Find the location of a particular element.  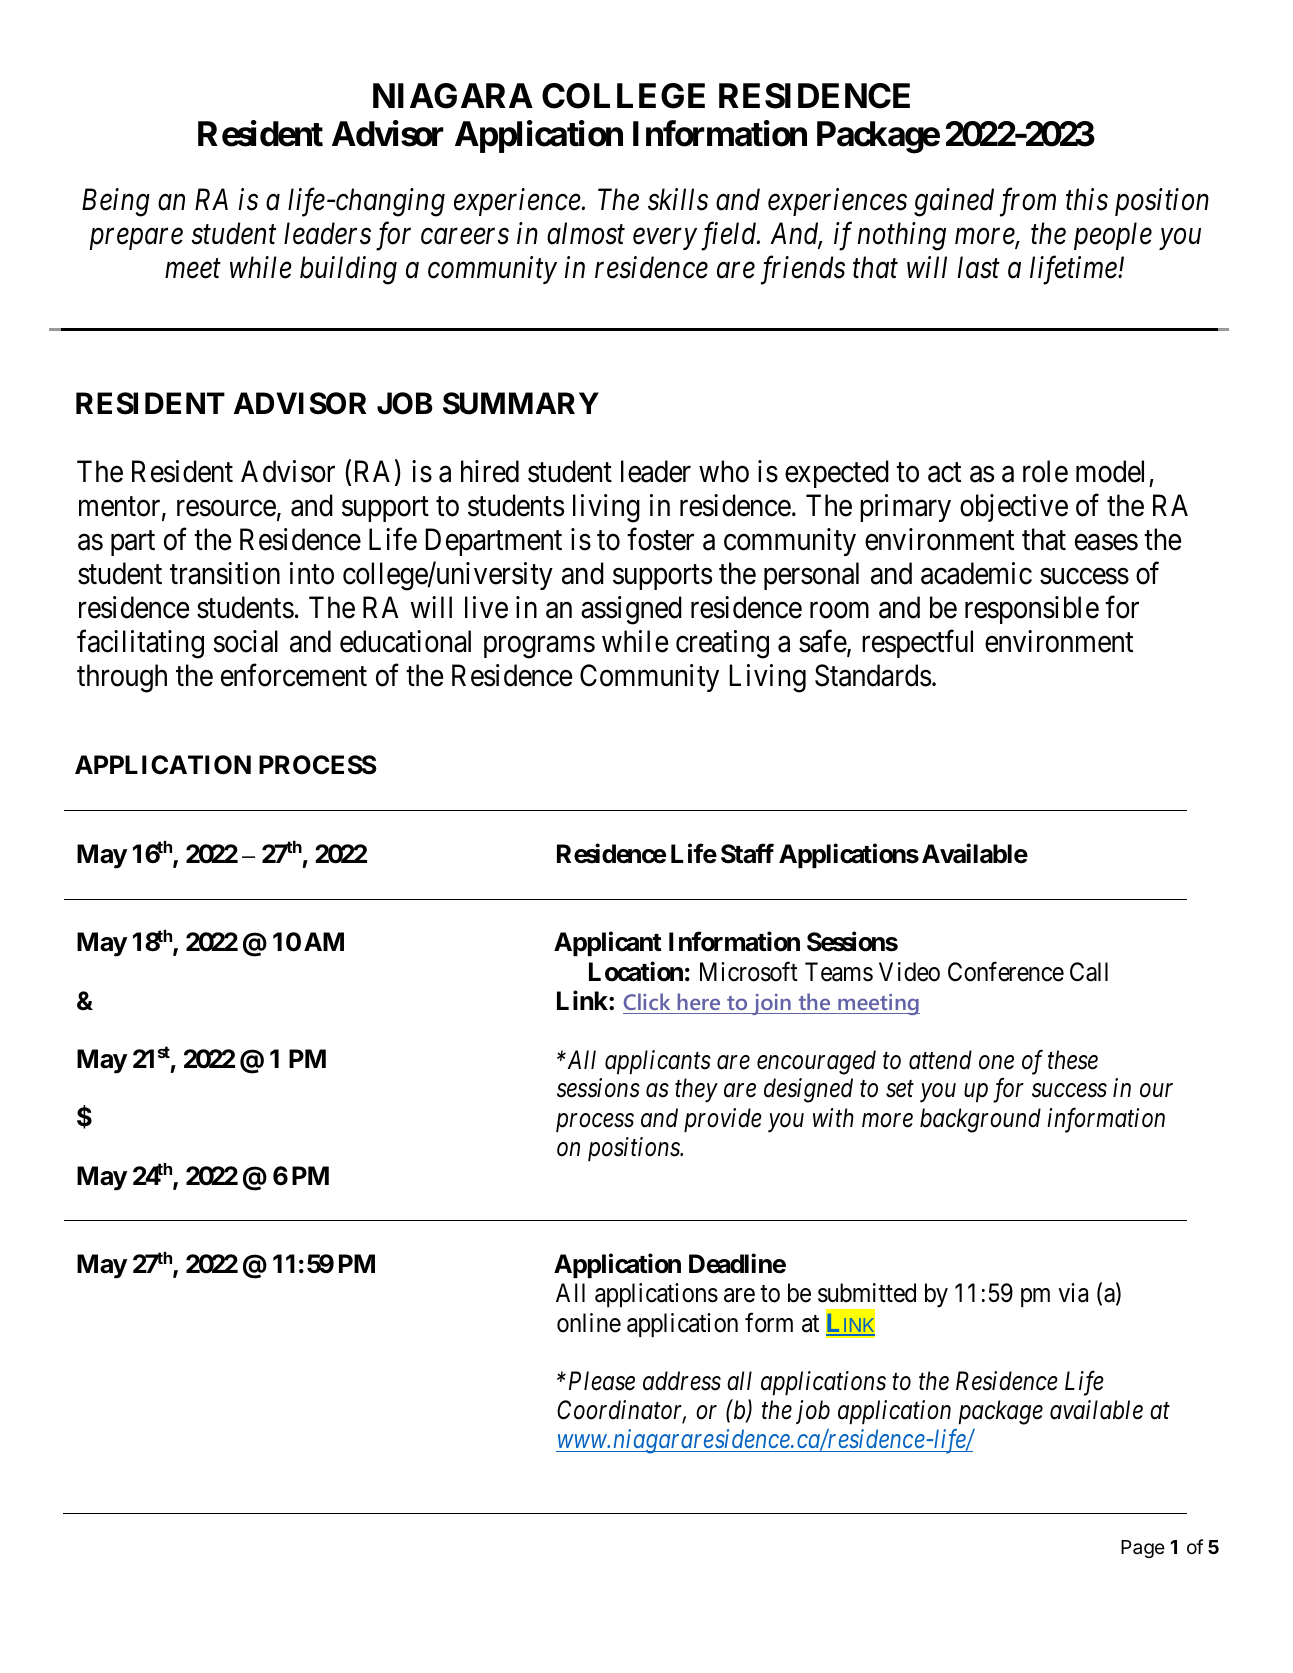

Please is located at coordinates (602, 1381).
